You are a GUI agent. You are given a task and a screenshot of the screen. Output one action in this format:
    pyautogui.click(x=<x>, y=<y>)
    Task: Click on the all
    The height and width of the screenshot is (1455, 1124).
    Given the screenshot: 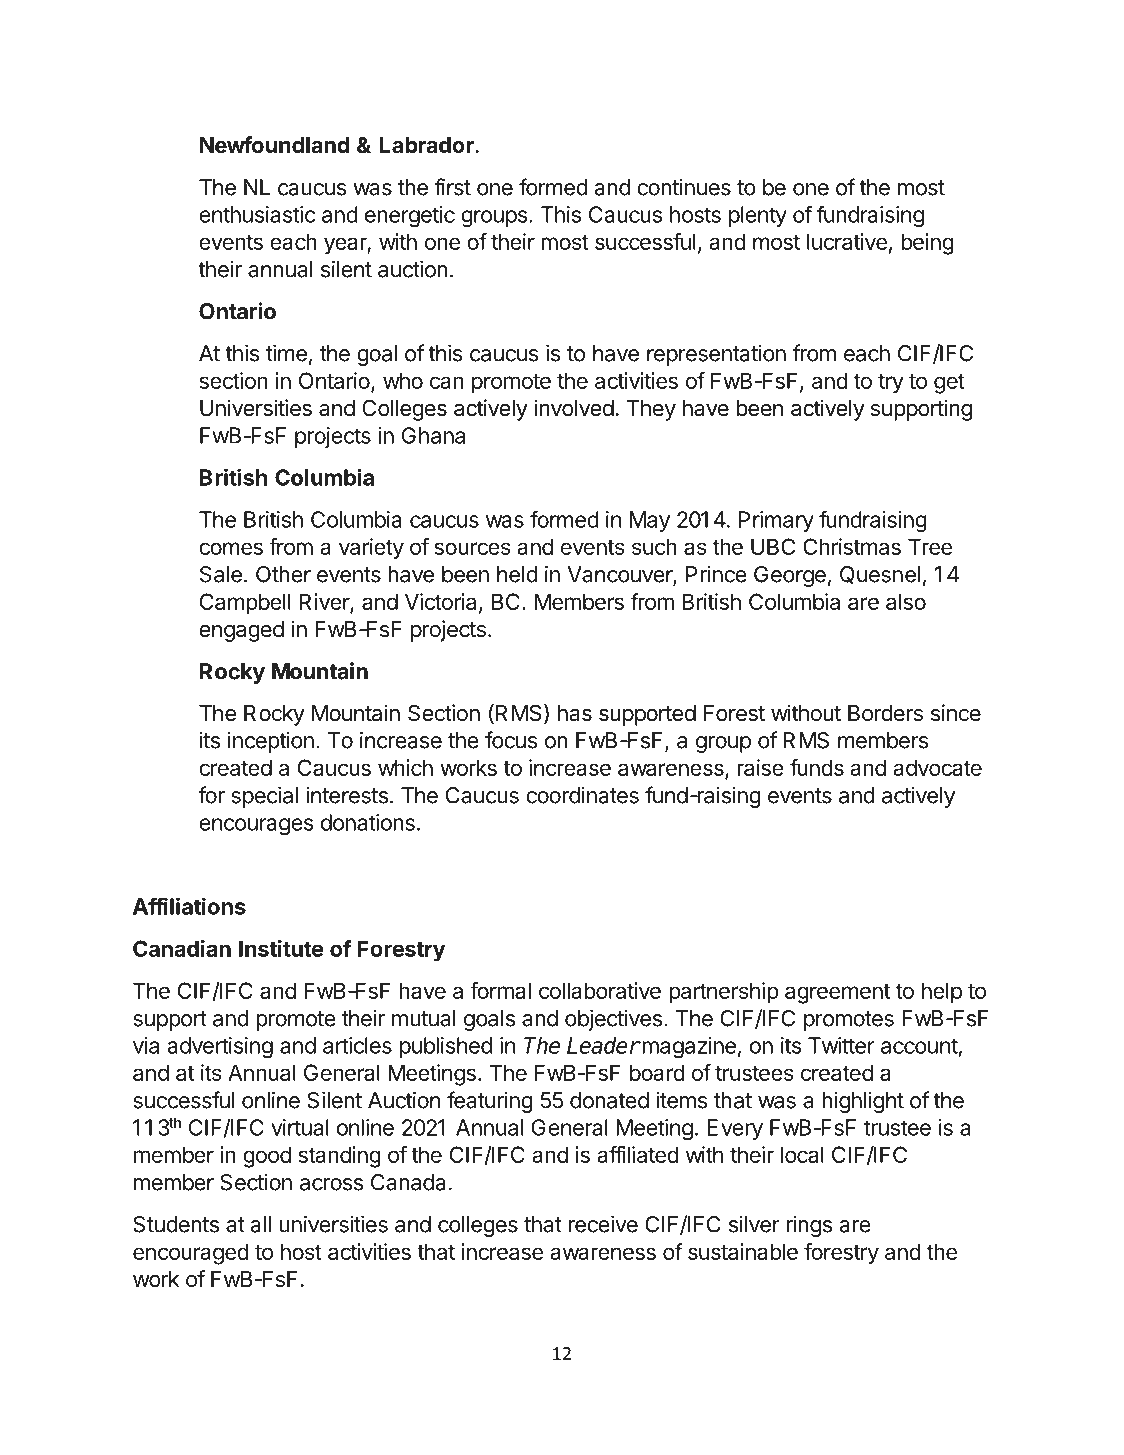 What is the action you would take?
    pyautogui.click(x=260, y=1224)
